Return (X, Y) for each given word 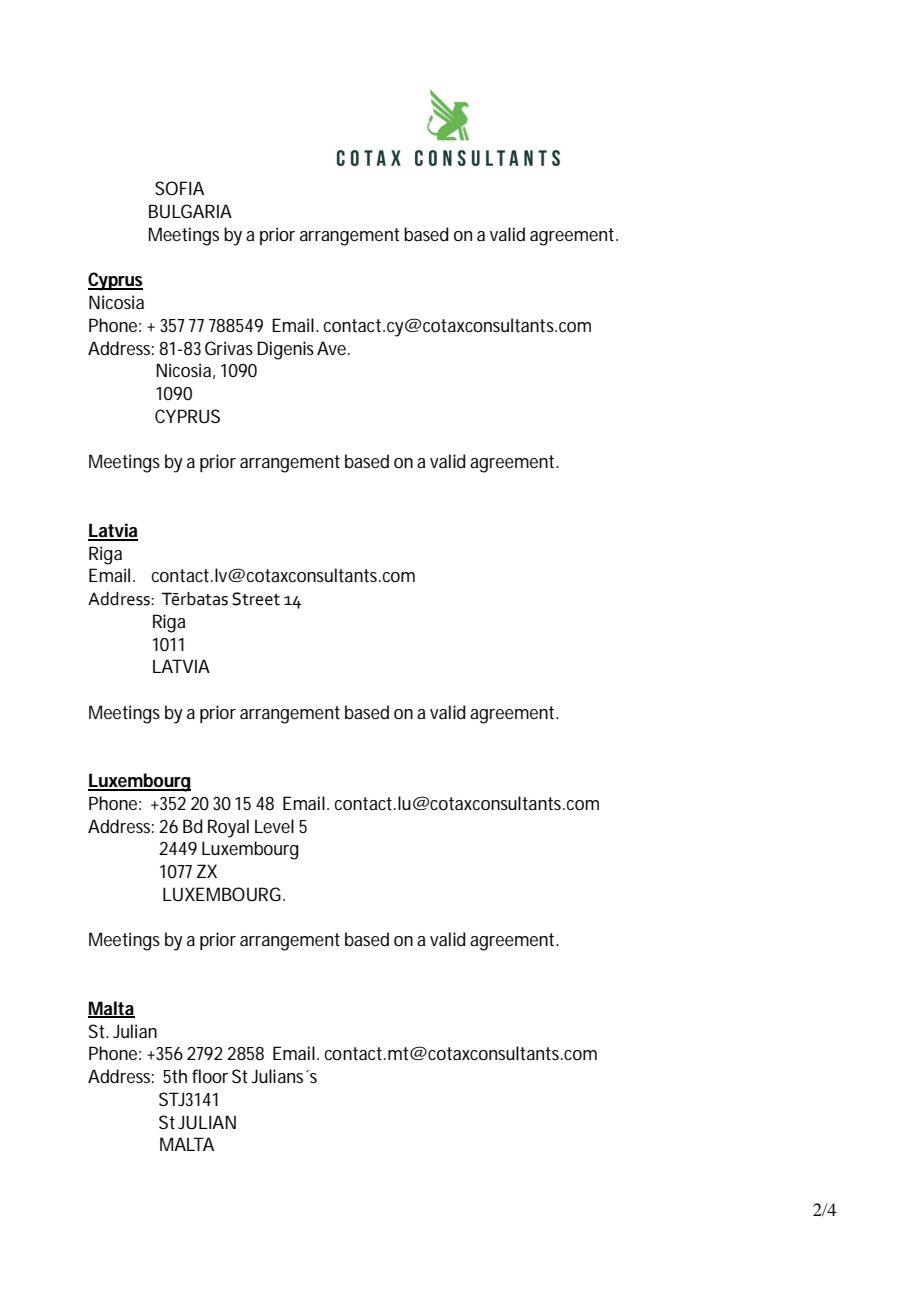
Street (256, 599)
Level (274, 826)
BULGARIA (190, 211)
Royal (228, 828)
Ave (333, 348)
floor (210, 1076)
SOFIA (179, 188)
